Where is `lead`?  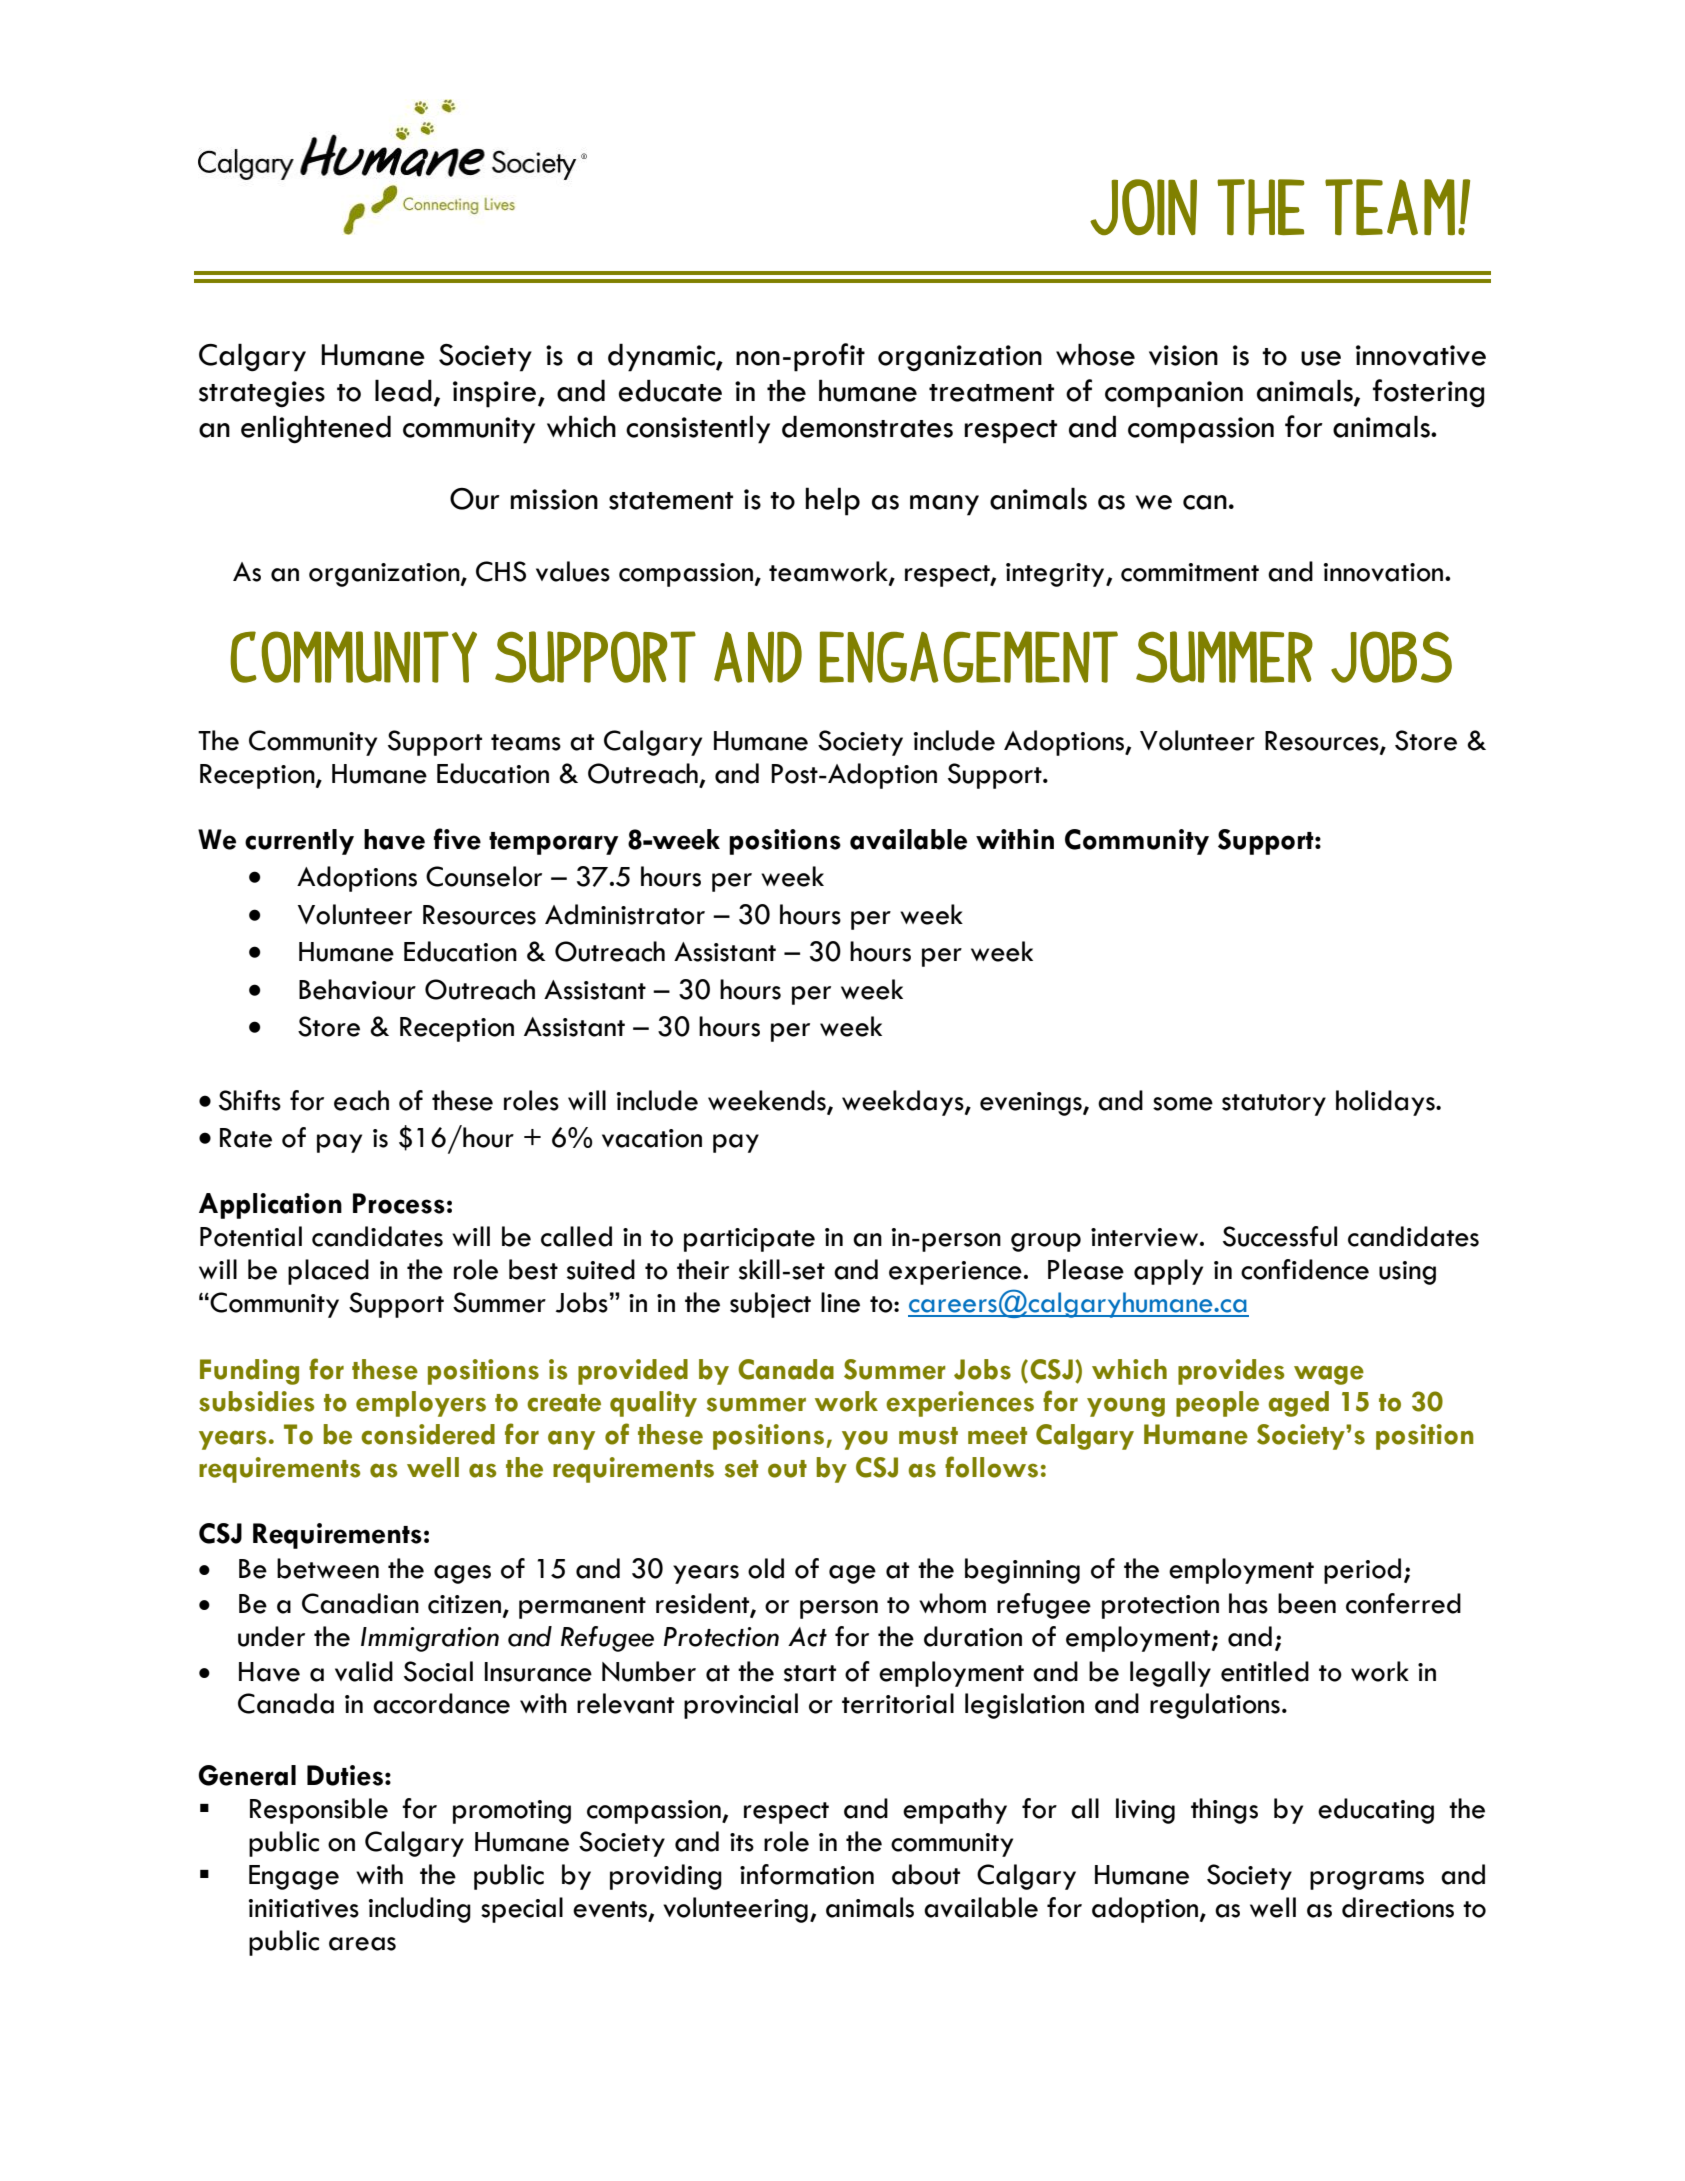 lead is located at coordinates (403, 390).
